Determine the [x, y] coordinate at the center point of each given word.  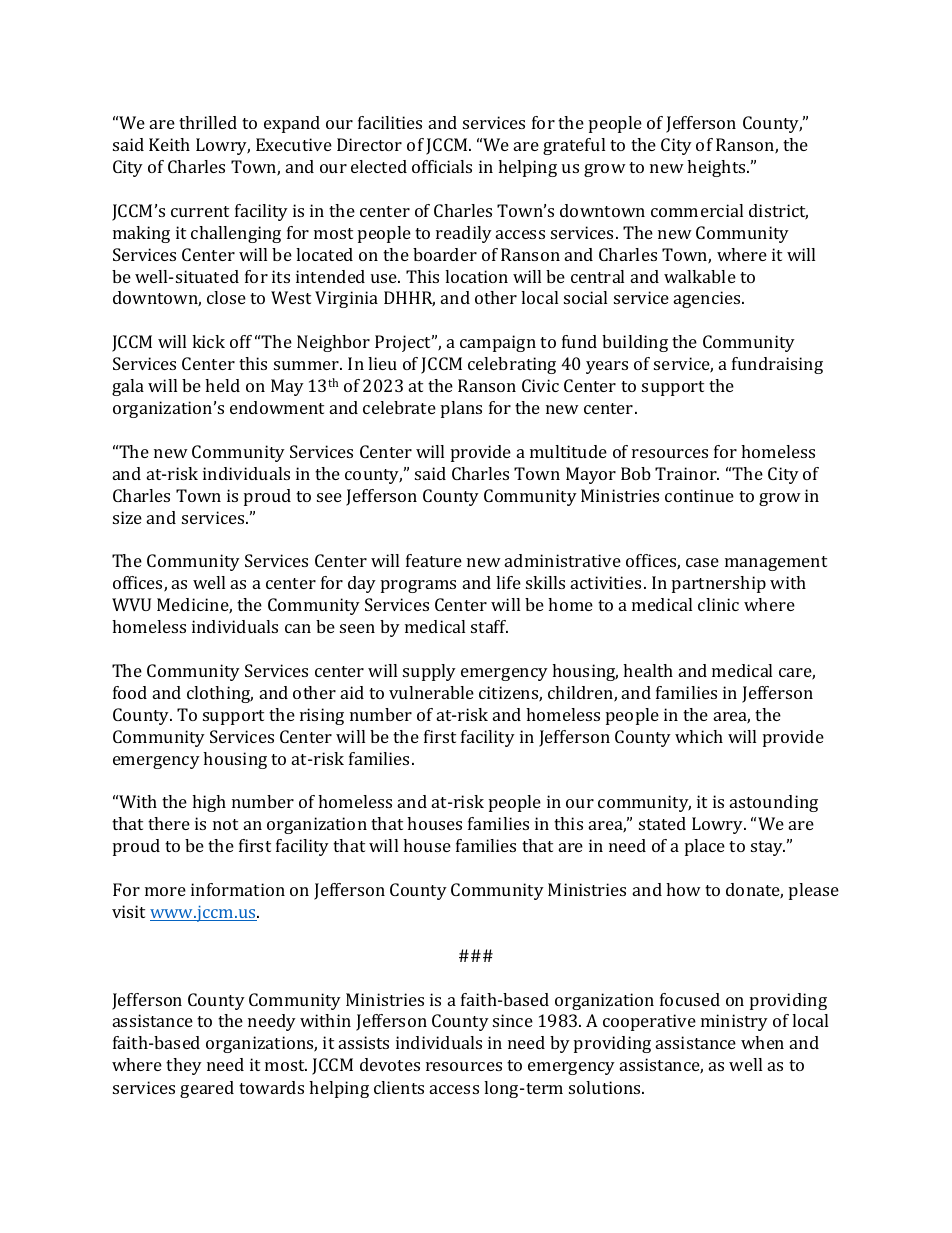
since [513, 1020]
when [762, 1042]
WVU [131, 604]
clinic [718, 604]
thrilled [208, 122]
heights [717, 168]
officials [442, 166]
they [184, 1066]
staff [489, 626]
